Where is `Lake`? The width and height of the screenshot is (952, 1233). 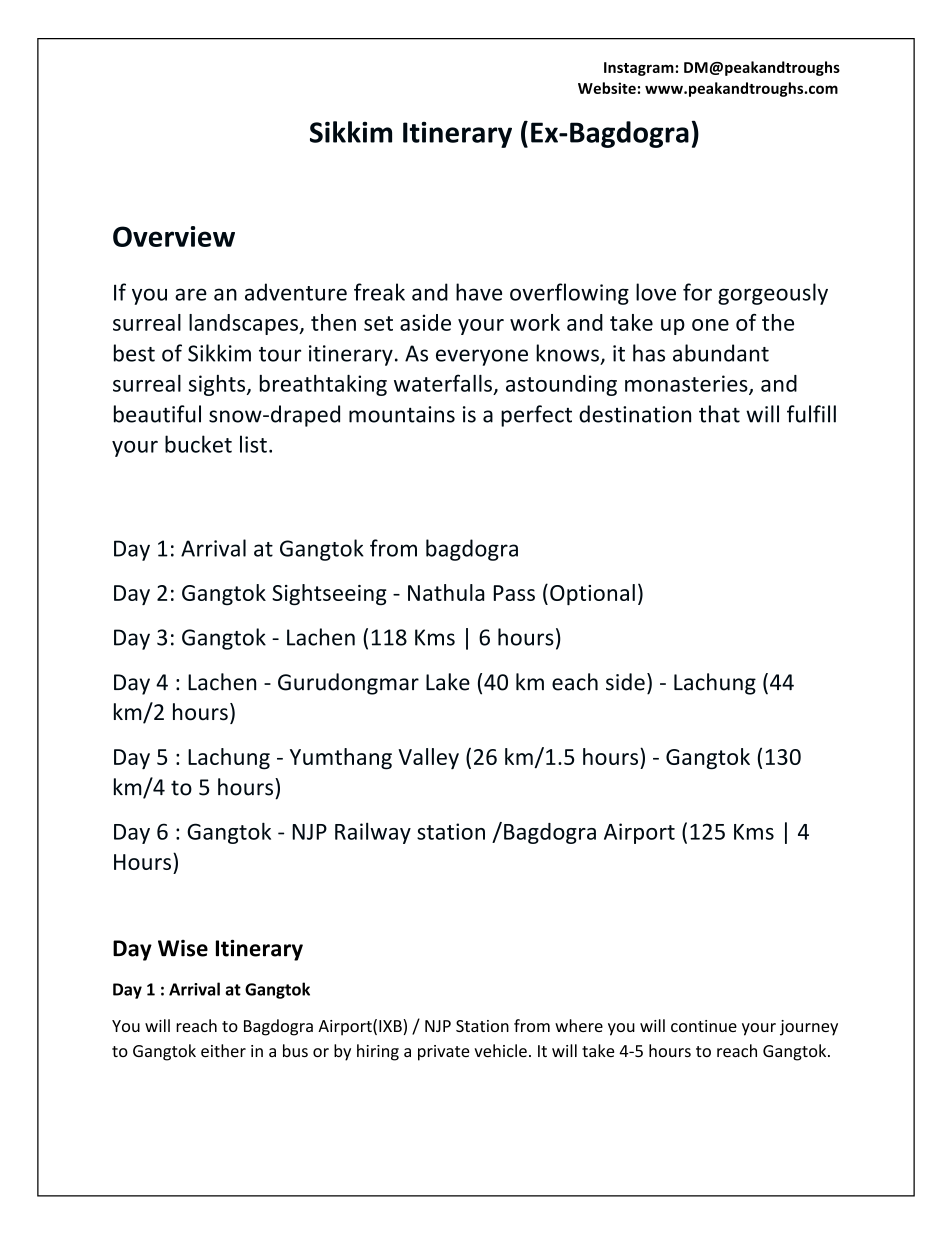 Lake is located at coordinates (448, 682).
